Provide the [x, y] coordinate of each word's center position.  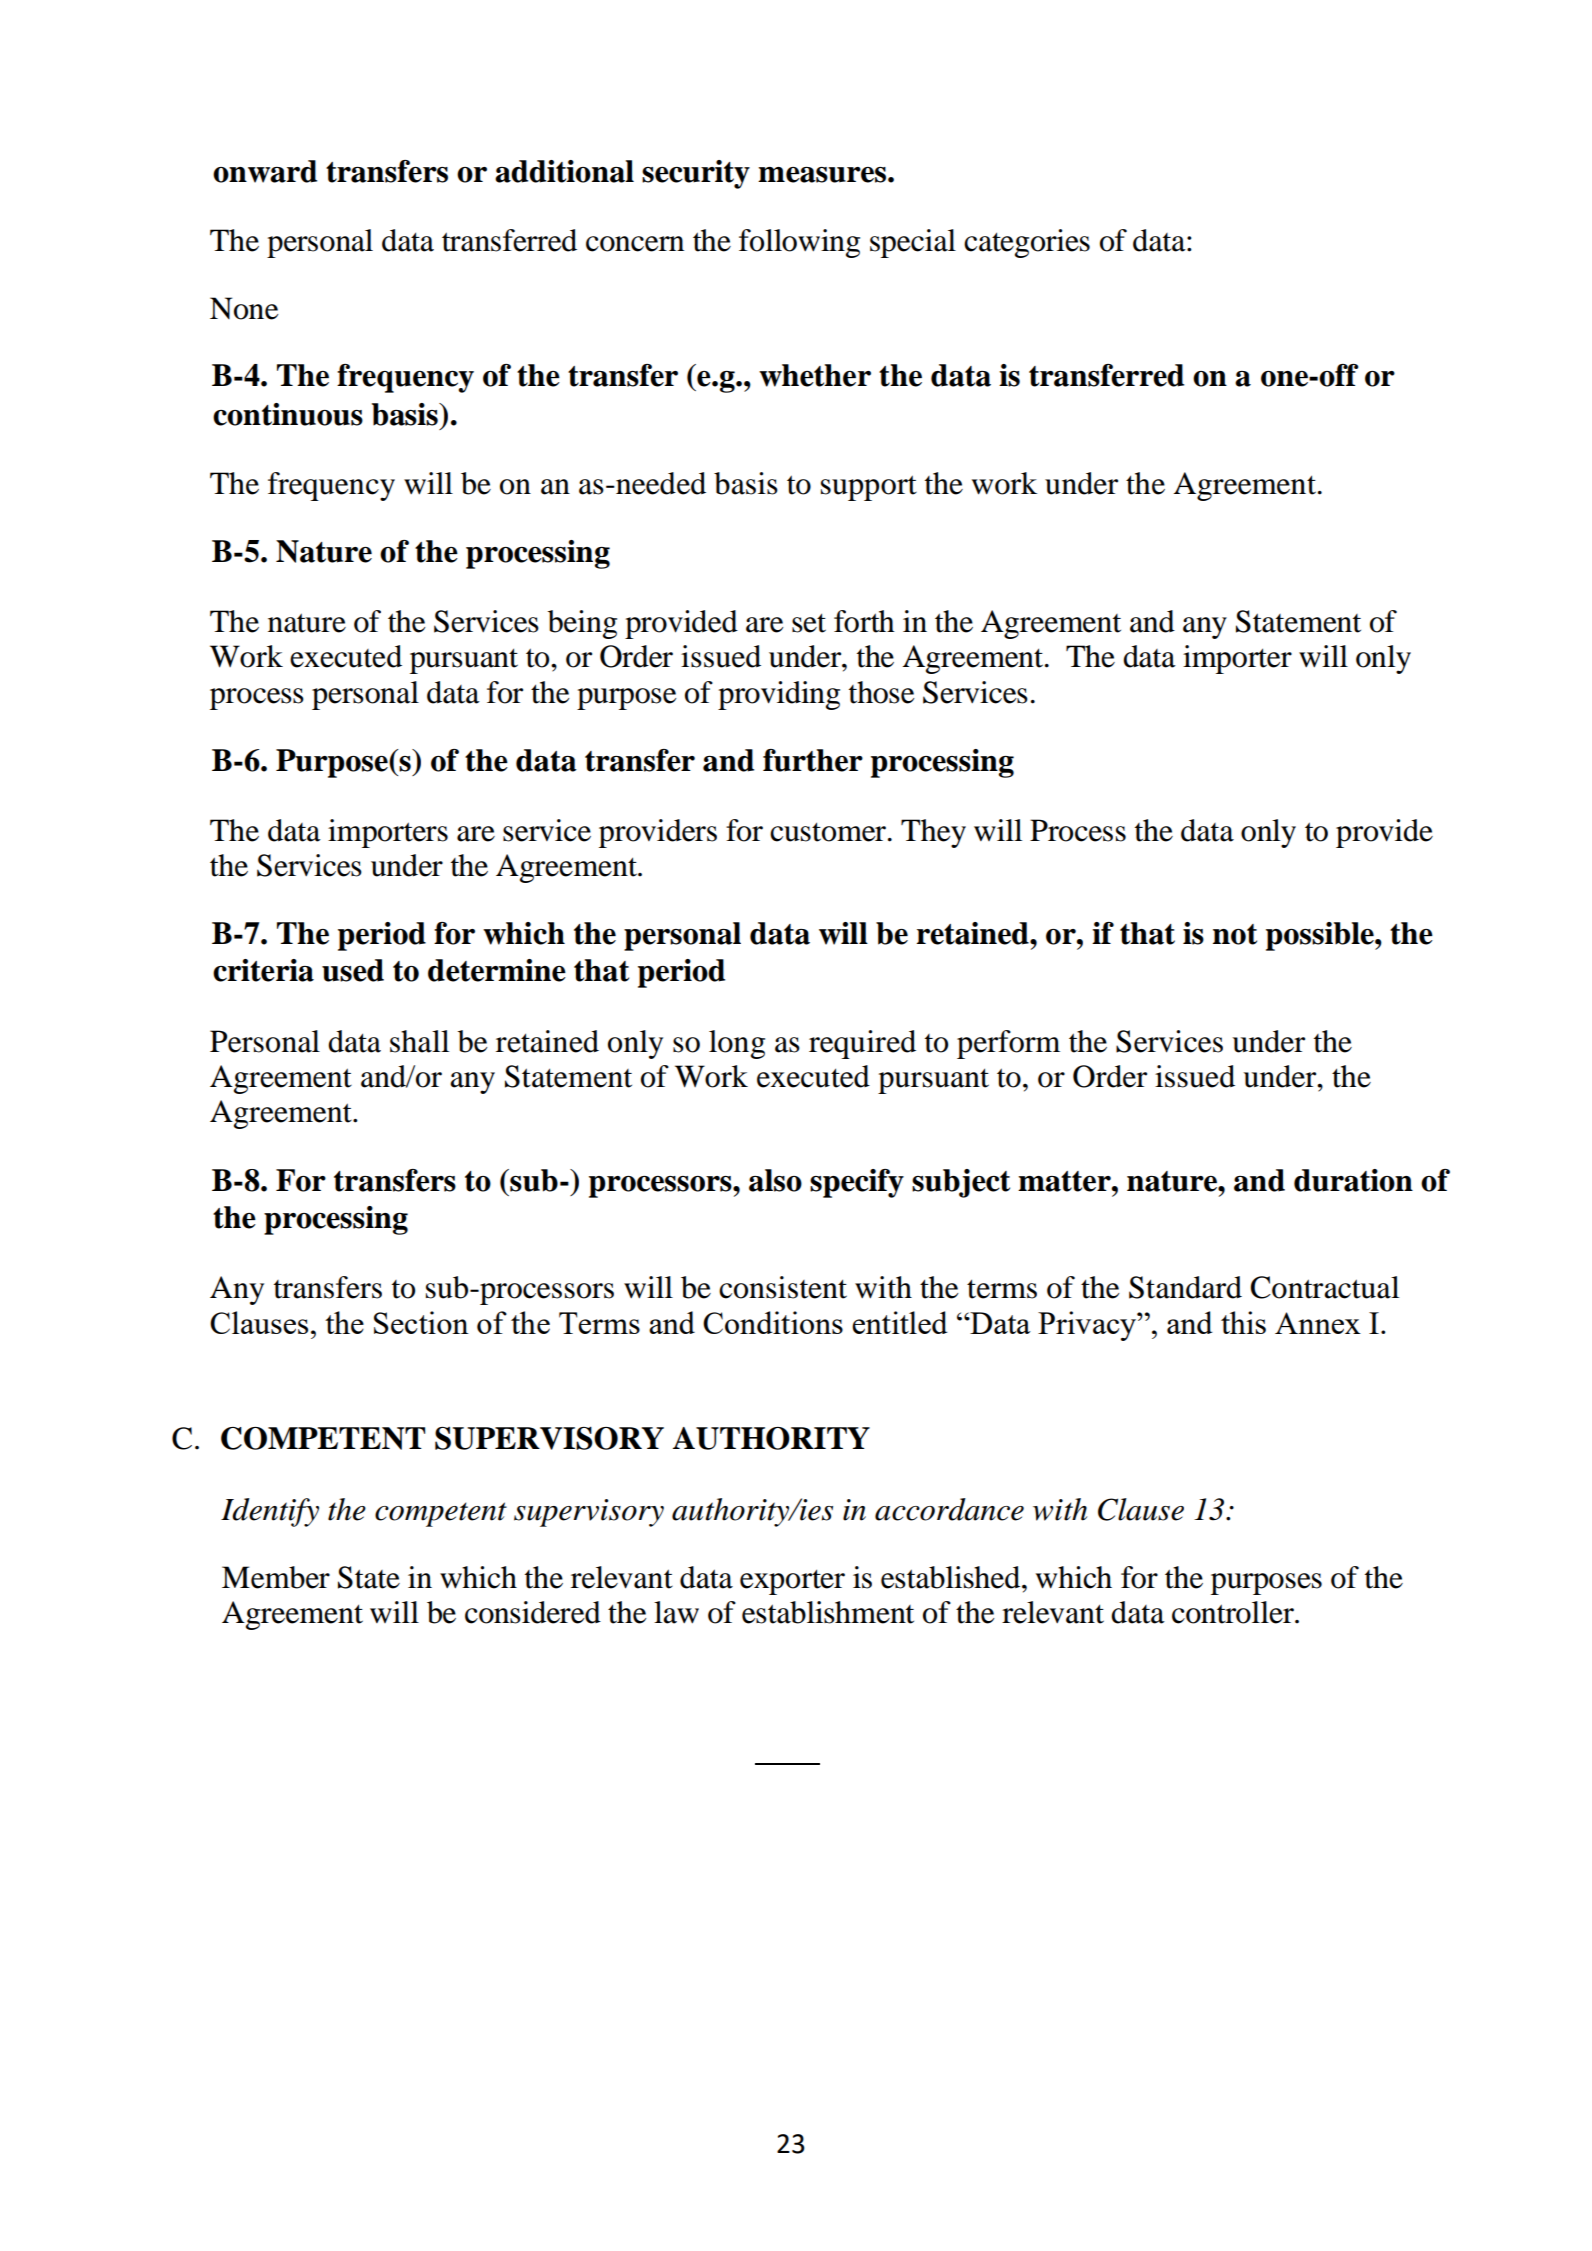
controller [1234, 1612]
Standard [1185, 1287]
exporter [792, 1582]
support [869, 488]
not [1235, 934]
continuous [288, 414]
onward [265, 171]
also [775, 1180]
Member [276, 1577]
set [809, 623]
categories [1027, 243]
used [353, 970]
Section [421, 1322]
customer [828, 832]
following [799, 243]
